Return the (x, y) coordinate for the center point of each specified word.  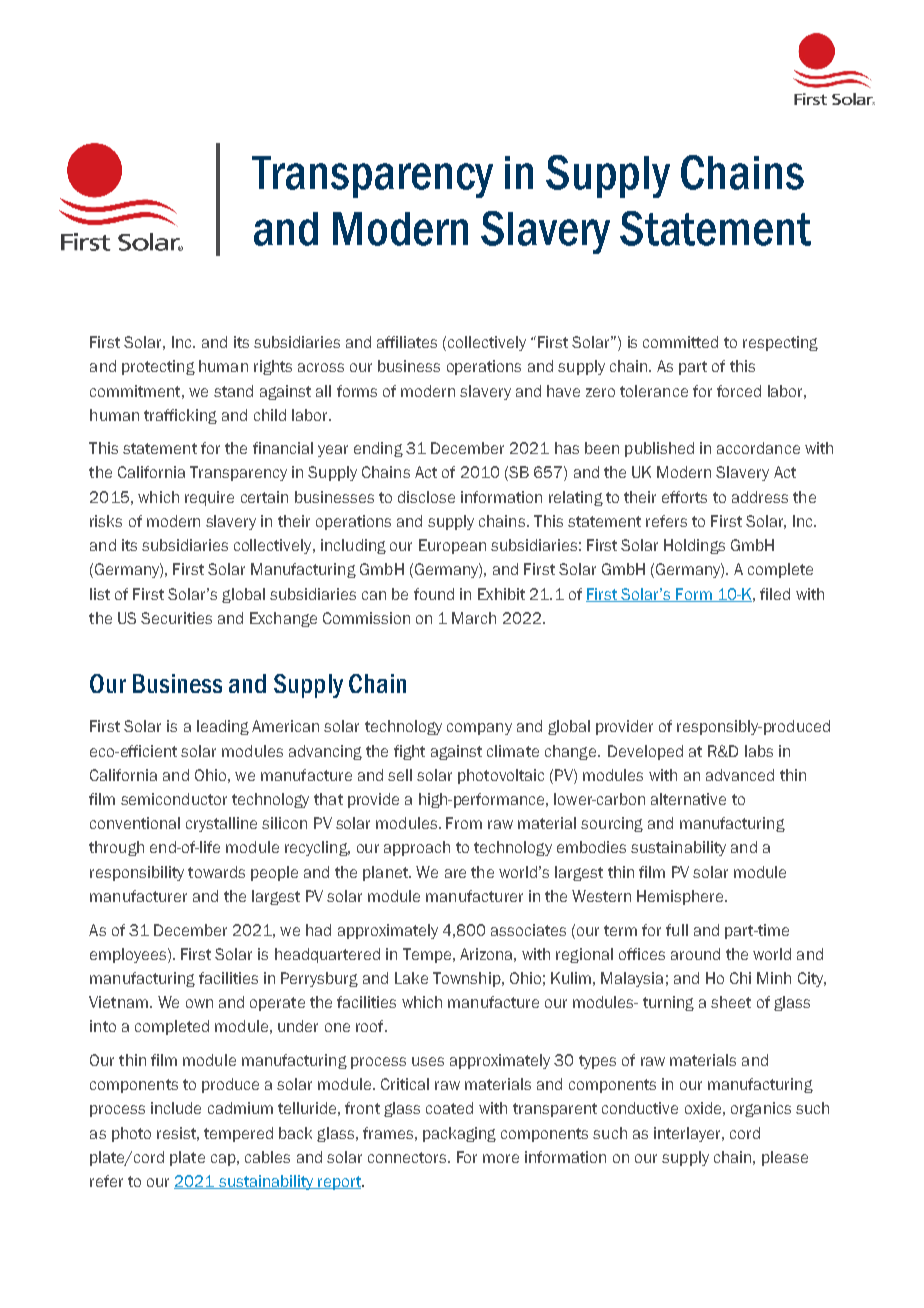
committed (680, 342)
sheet (731, 1002)
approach (417, 848)
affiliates (407, 342)
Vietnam (118, 1002)
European (452, 546)
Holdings (694, 546)
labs (759, 751)
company (479, 729)
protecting (158, 367)
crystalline (221, 824)
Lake (411, 978)
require (209, 498)
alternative (688, 799)
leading (223, 727)
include (176, 1108)
